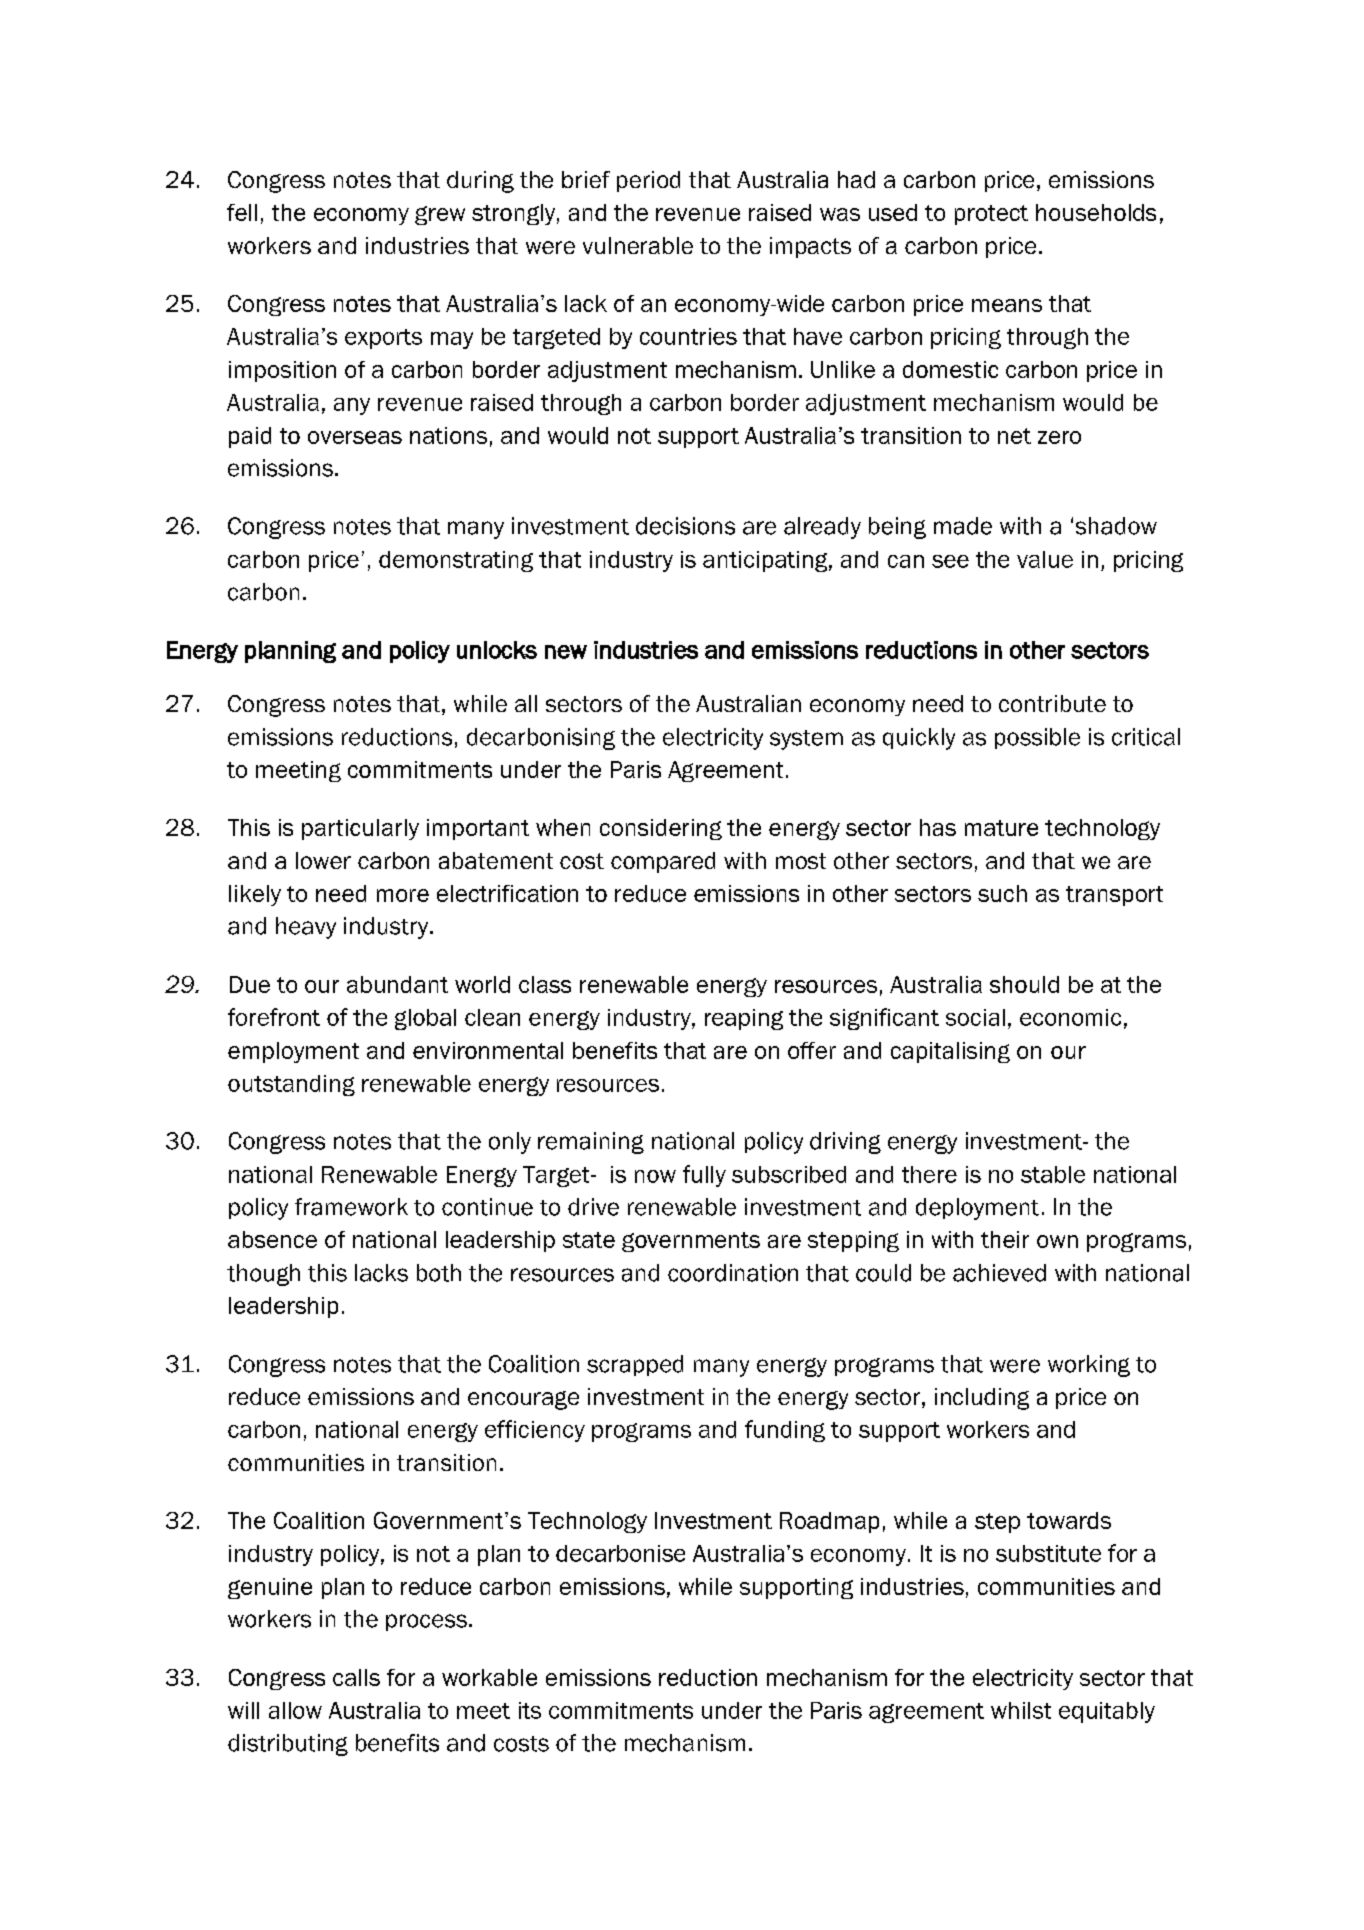 The width and height of the image is (1364, 1930). I want to click on protect, so click(991, 215).
